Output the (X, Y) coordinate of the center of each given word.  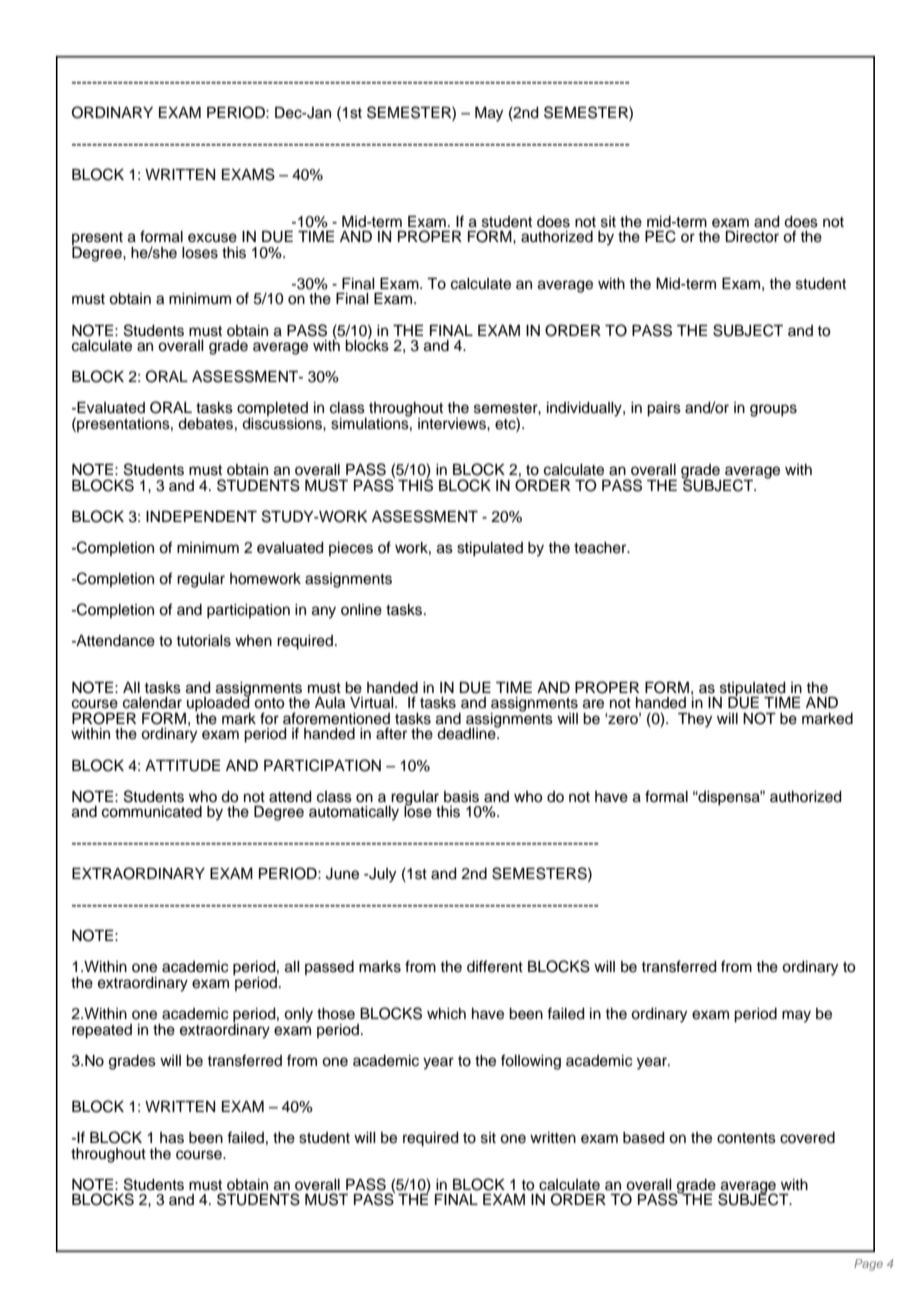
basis (461, 797)
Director (752, 237)
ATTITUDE (182, 766)
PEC (660, 236)
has (172, 1138)
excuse (212, 238)
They (695, 720)
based (644, 1138)
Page (868, 1265)
